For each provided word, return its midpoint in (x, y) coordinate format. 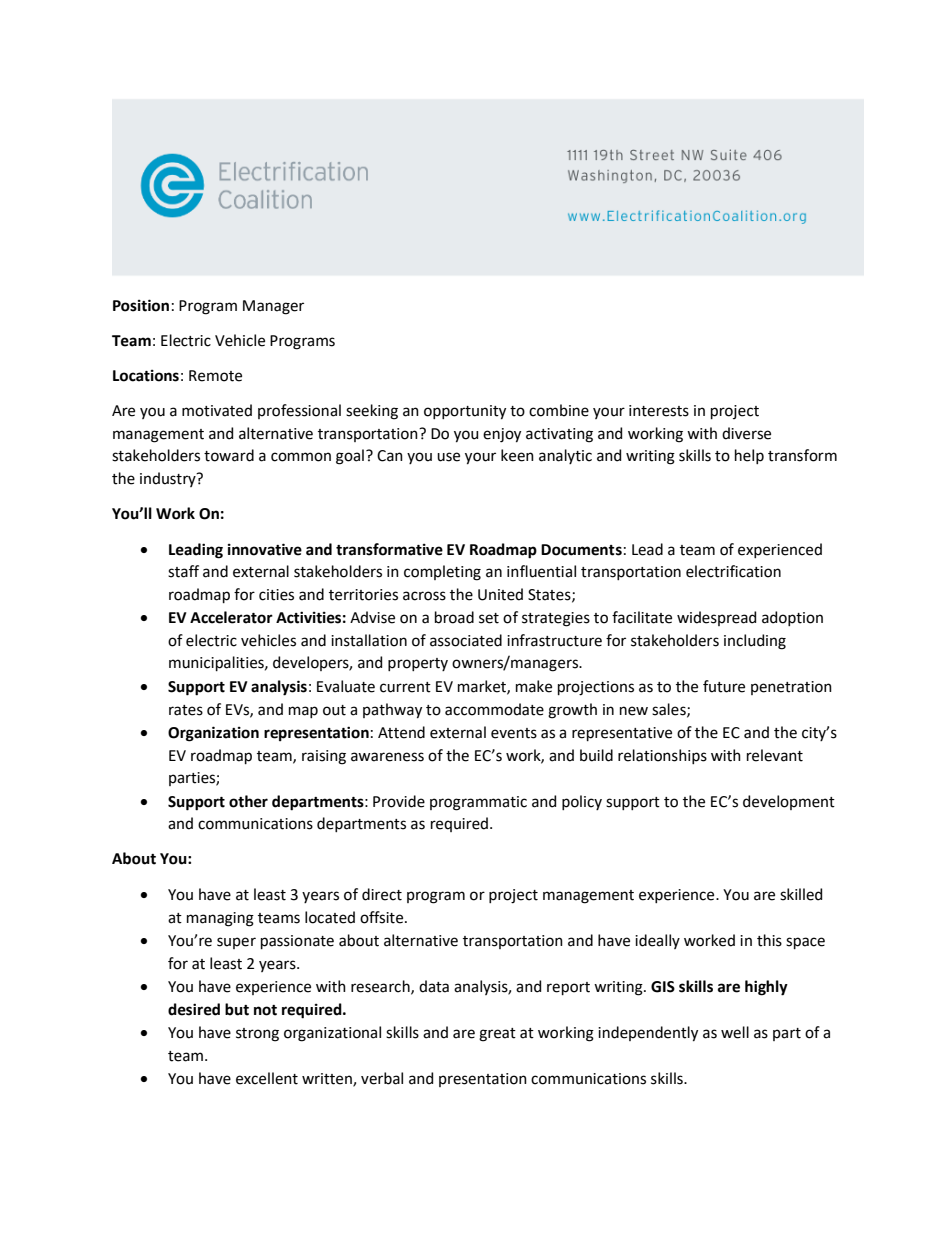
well (735, 1032)
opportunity (465, 412)
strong (257, 1035)
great (497, 1035)
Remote (215, 376)
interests (659, 411)
